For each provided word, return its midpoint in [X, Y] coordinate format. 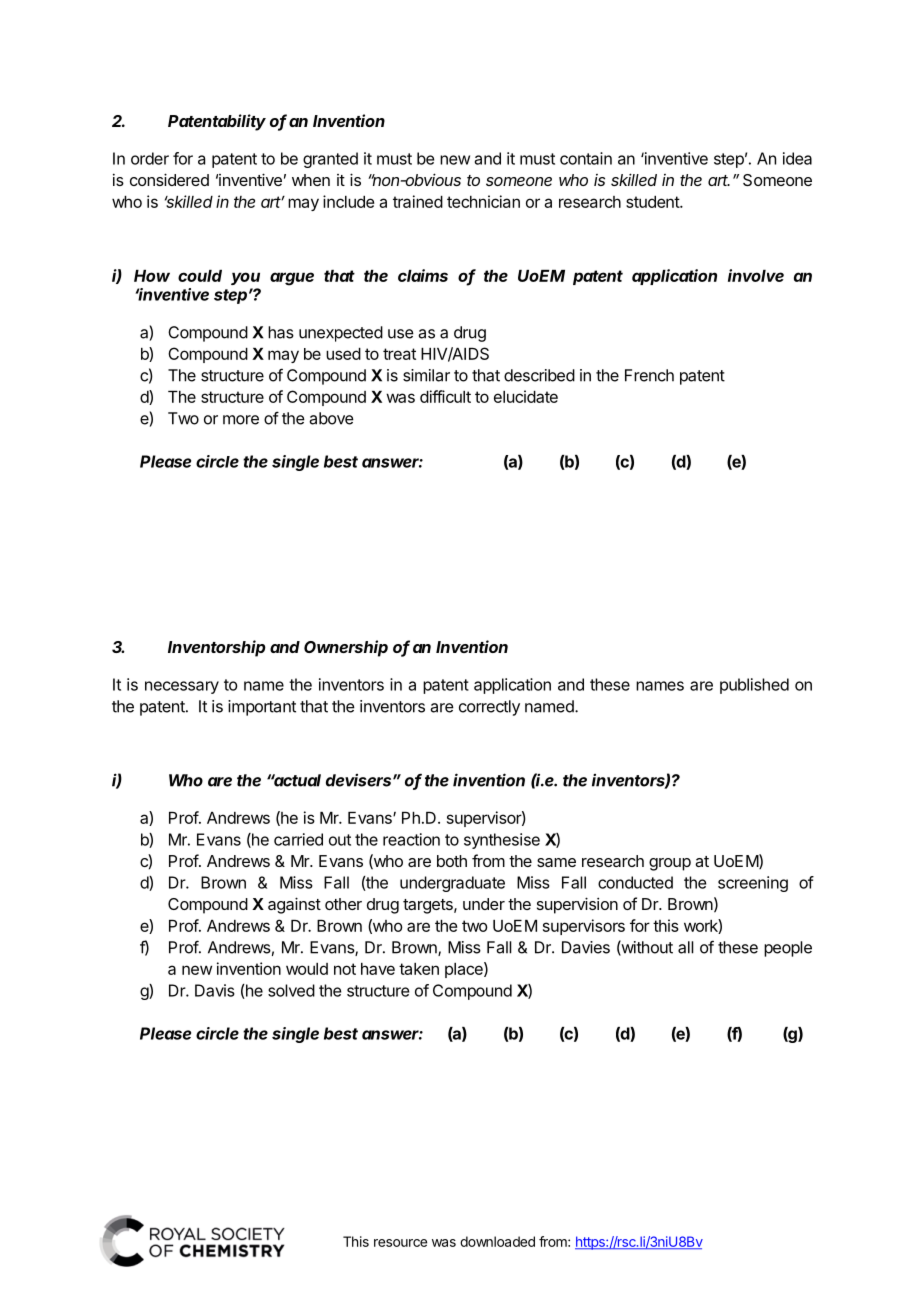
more [241, 420]
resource [400, 1243]
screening [753, 884]
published [754, 686]
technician [483, 201]
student [653, 202]
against [294, 905]
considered [169, 179]
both [452, 861]
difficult [445, 396]
